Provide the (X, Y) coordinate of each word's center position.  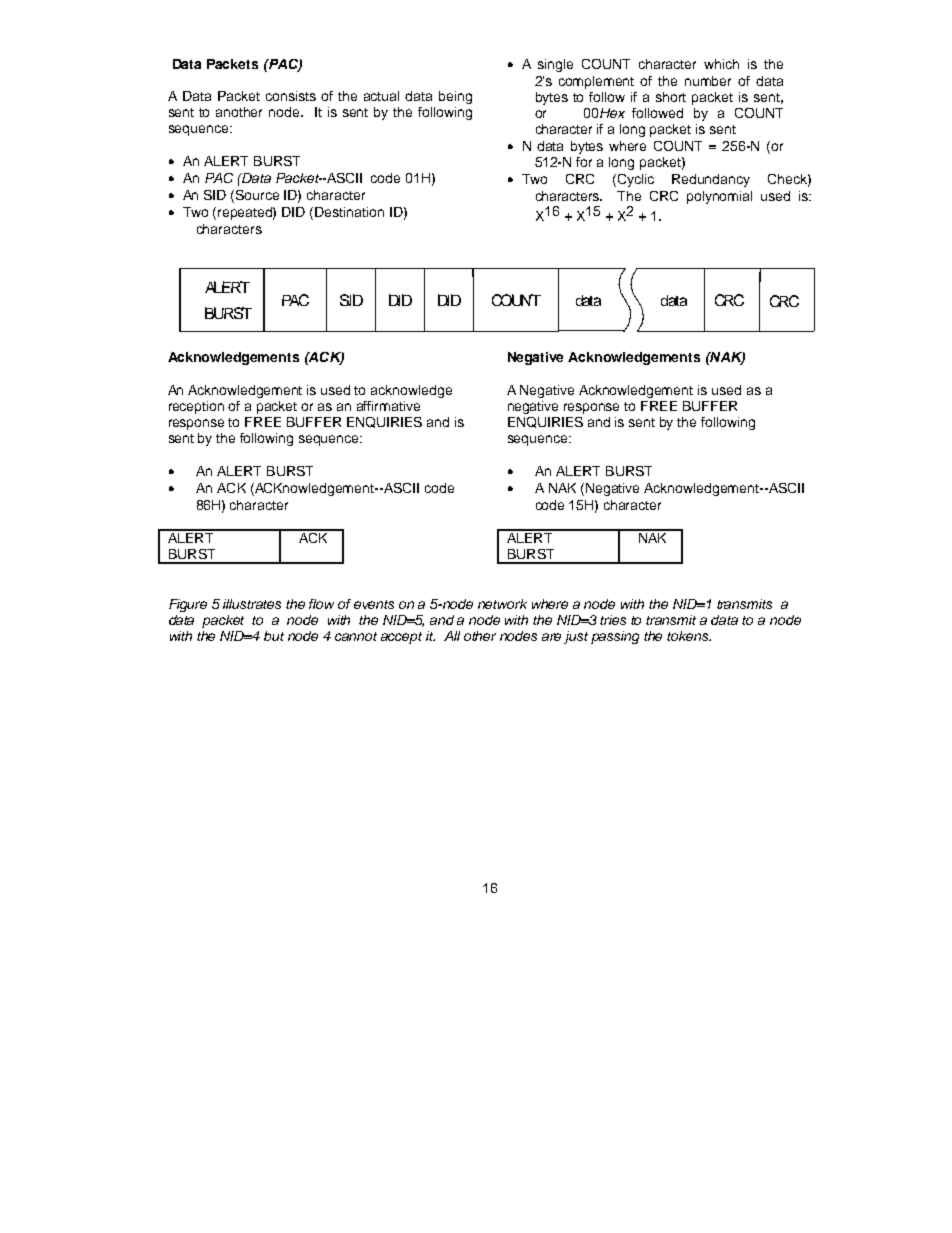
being (455, 97)
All (452, 636)
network (502, 604)
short (671, 97)
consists (291, 96)
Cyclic (636, 180)
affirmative (388, 406)
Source (257, 195)
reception (196, 407)
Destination (349, 212)
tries (613, 620)
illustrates (252, 604)
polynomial (719, 197)
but (274, 636)
